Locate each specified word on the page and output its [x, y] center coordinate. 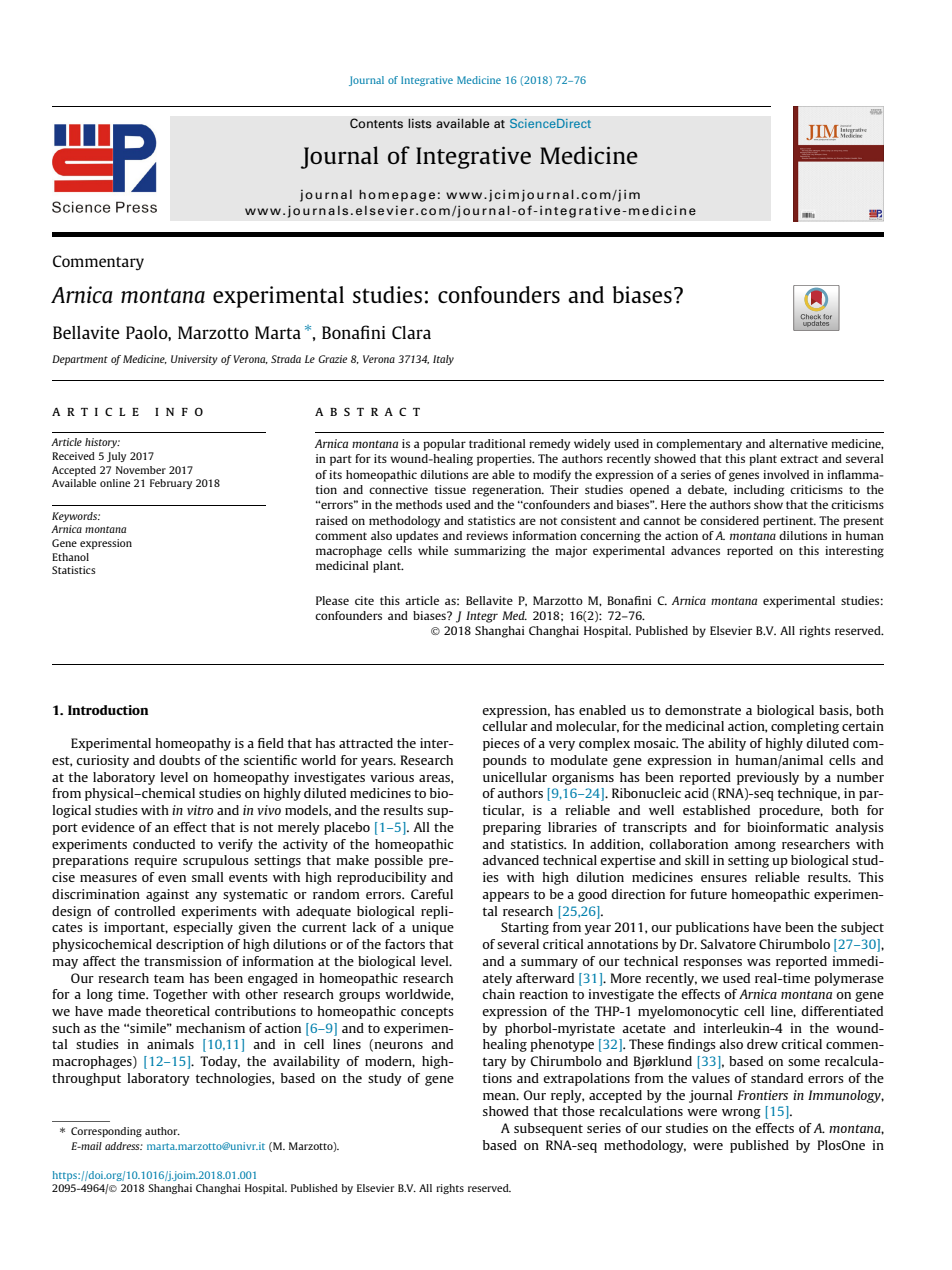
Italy [443, 360]
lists [420, 123]
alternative [798, 443]
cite [364, 600]
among [755, 847]
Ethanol [70, 557]
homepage [397, 196]
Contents [376, 123]
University [194, 360]
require [155, 861]
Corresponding [106, 1132]
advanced [510, 860]
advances [695, 550]
